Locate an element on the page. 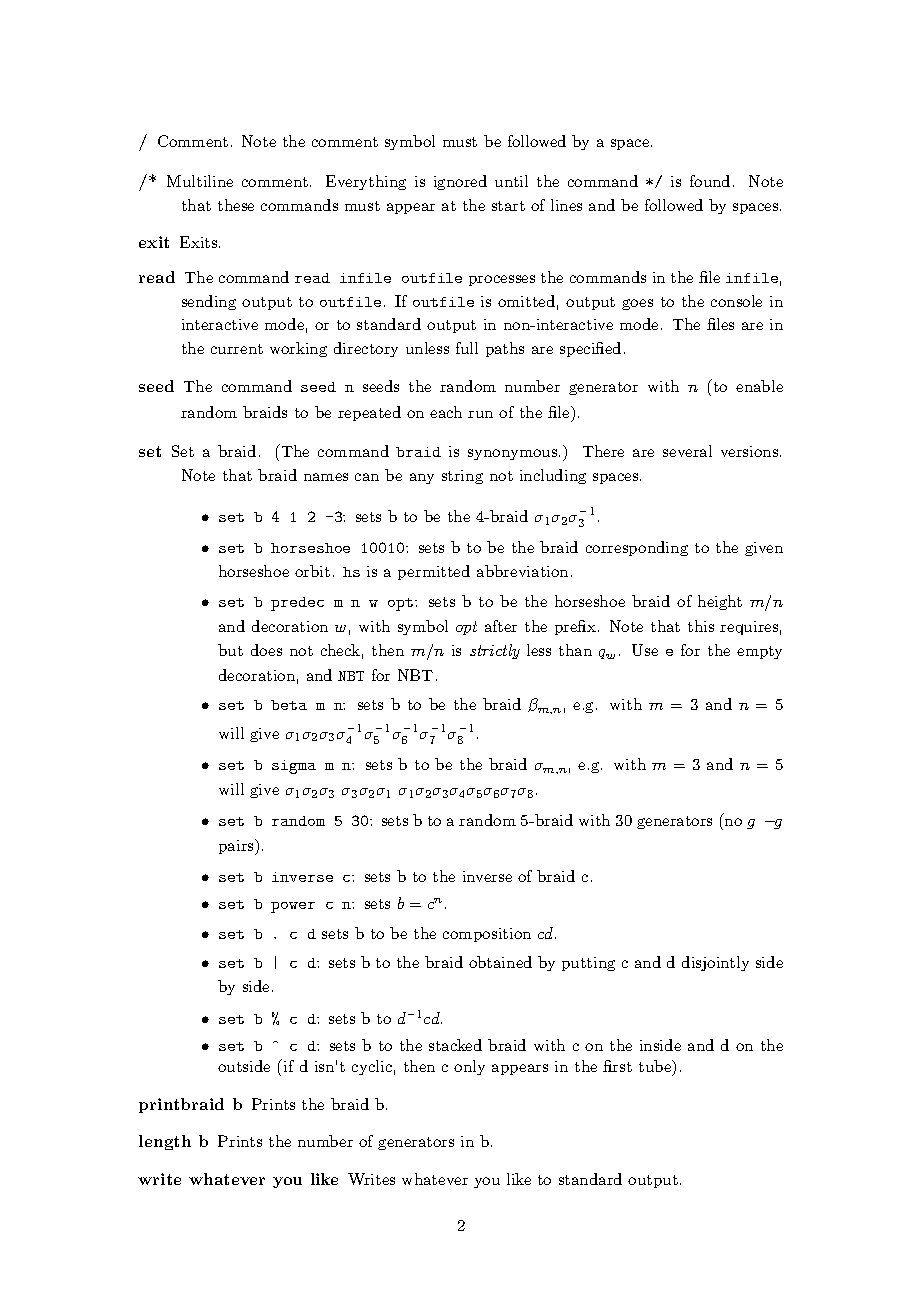 The width and height of the image is (924, 1308). these is located at coordinates (236, 205).
